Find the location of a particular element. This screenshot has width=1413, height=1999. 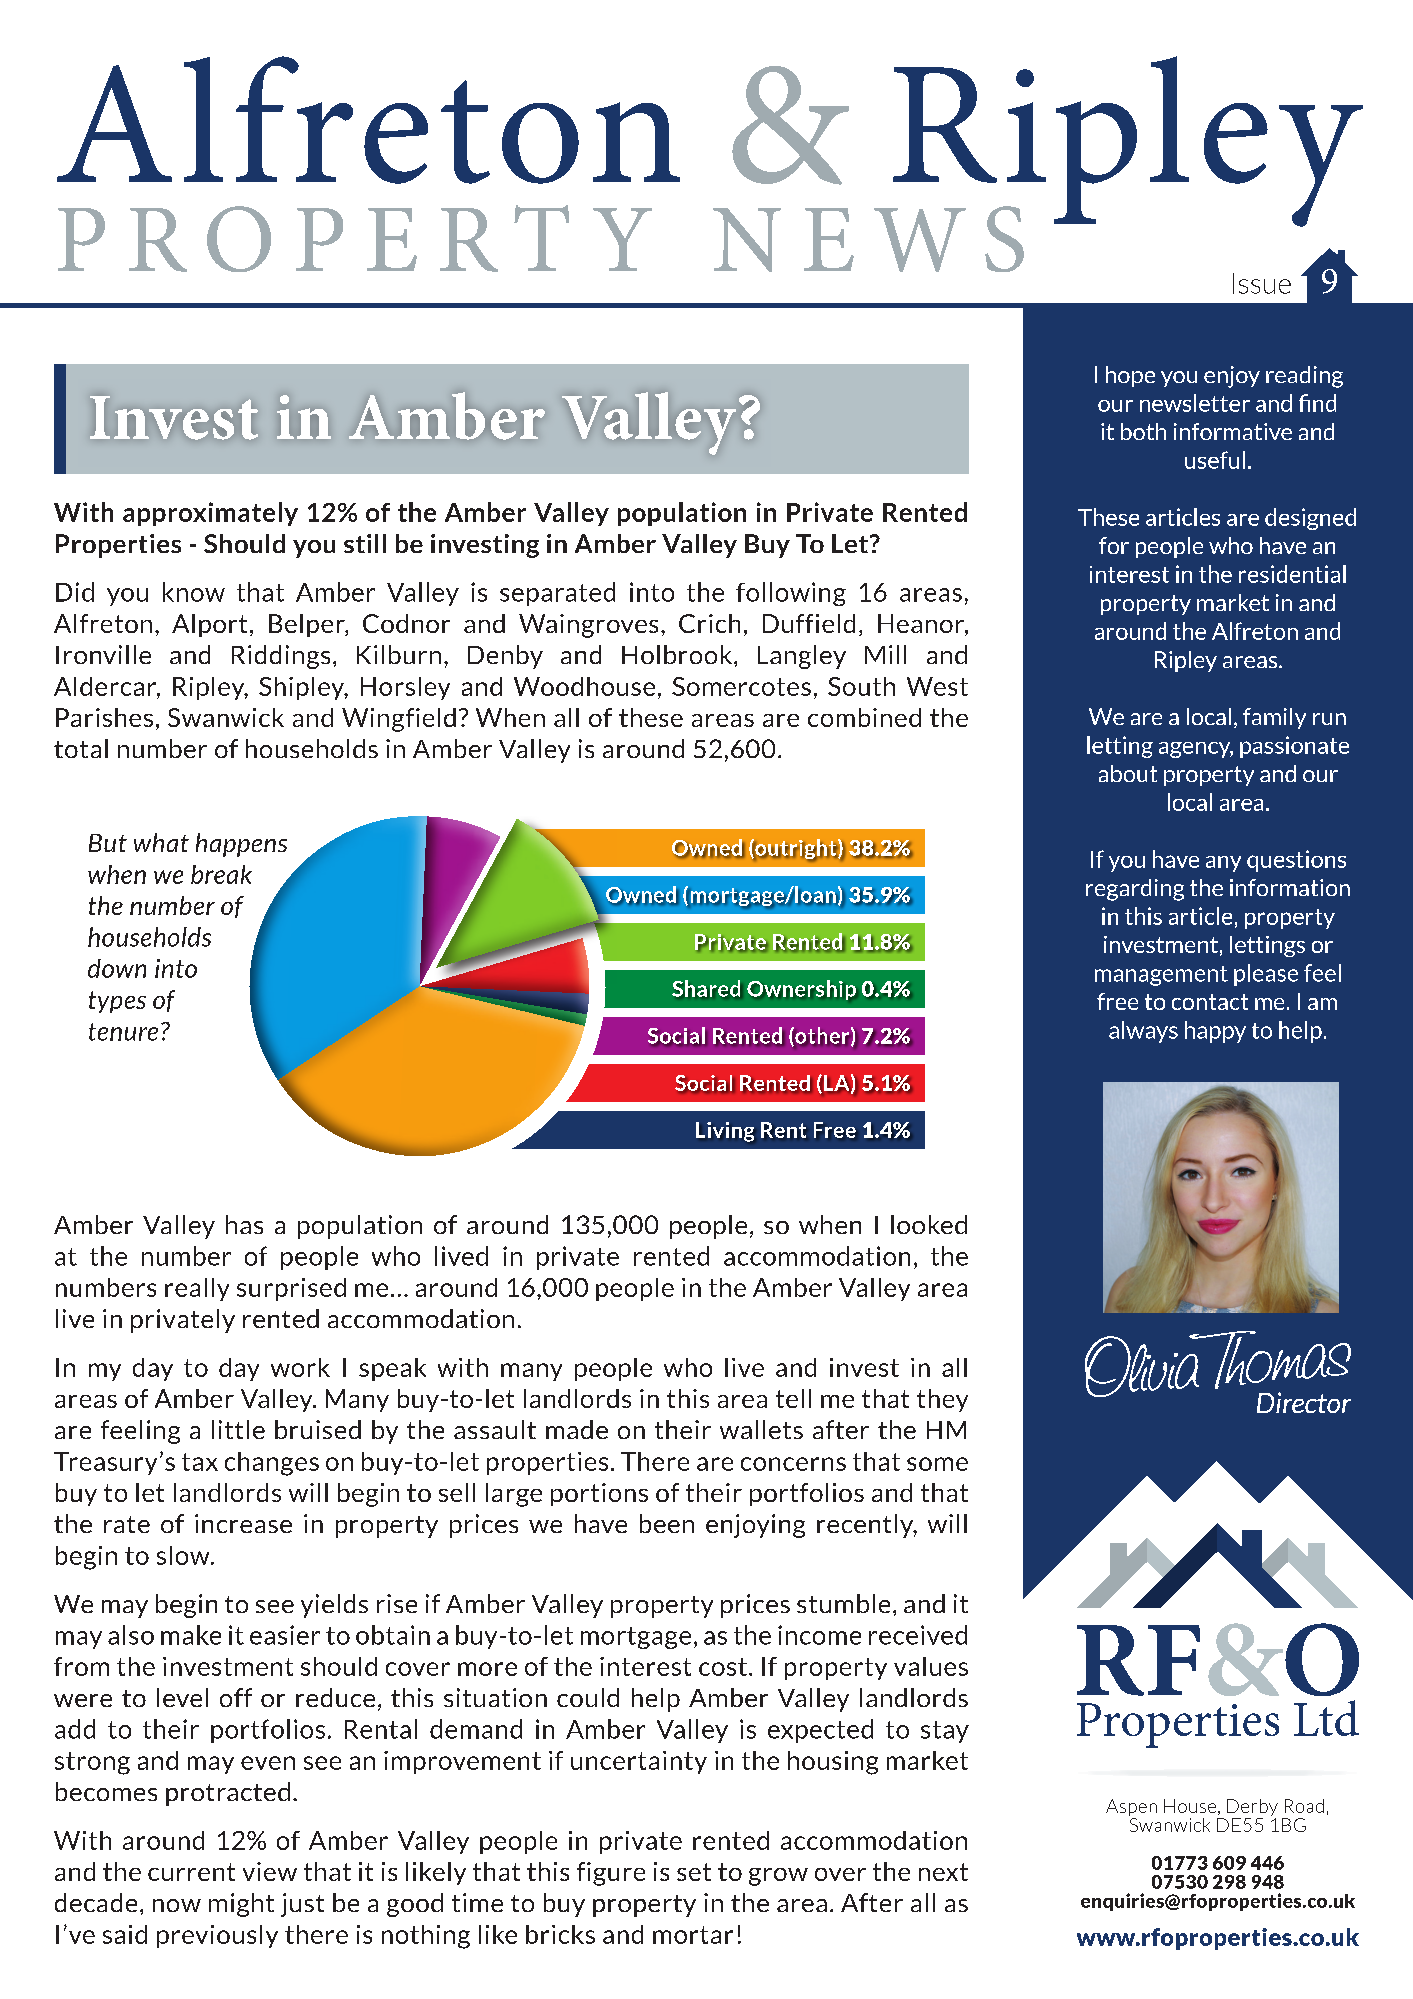

tenure is located at coordinates (123, 1032).
